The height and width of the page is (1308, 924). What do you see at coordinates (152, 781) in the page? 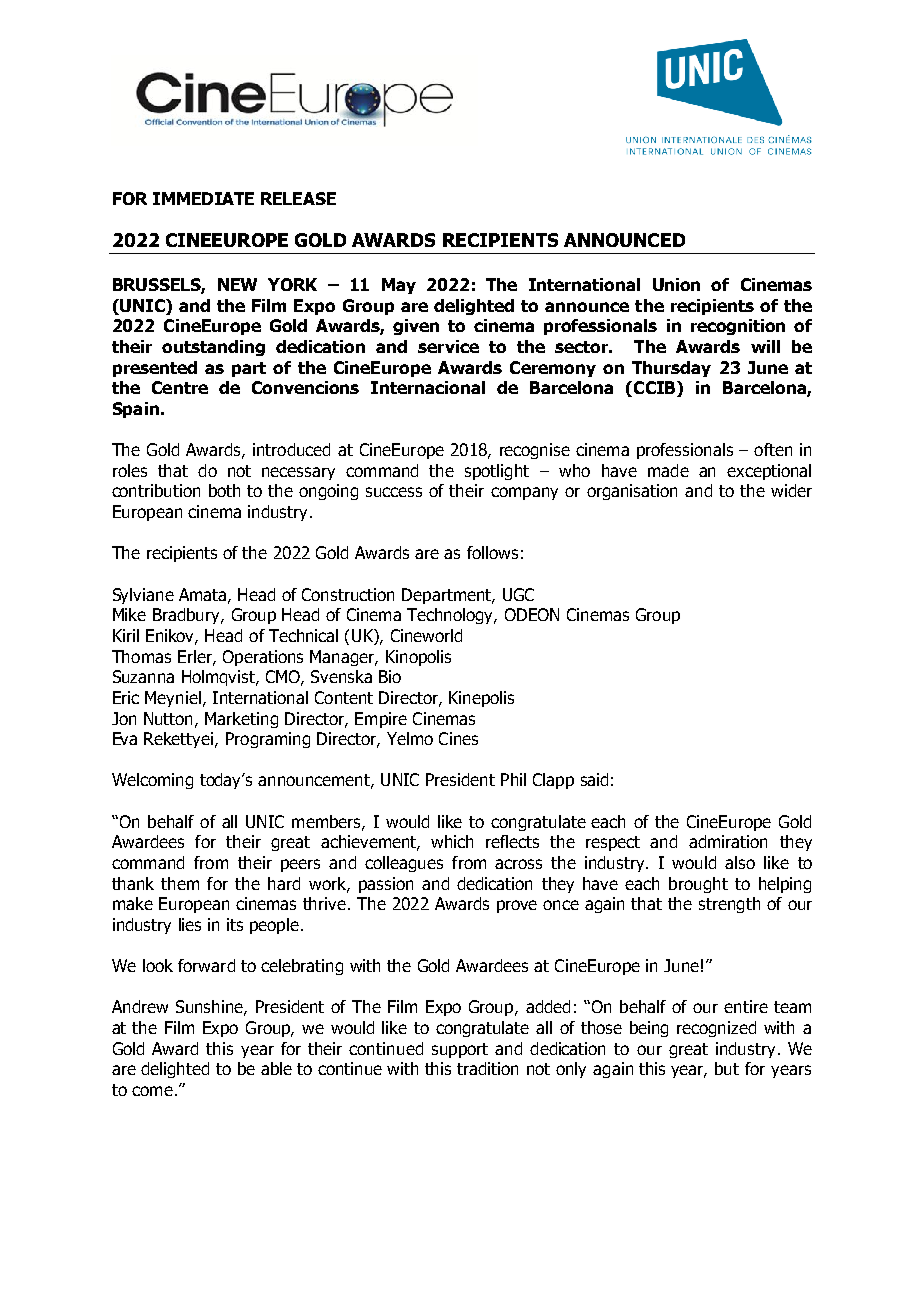
I see `Welcoming` at bounding box center [152, 781].
